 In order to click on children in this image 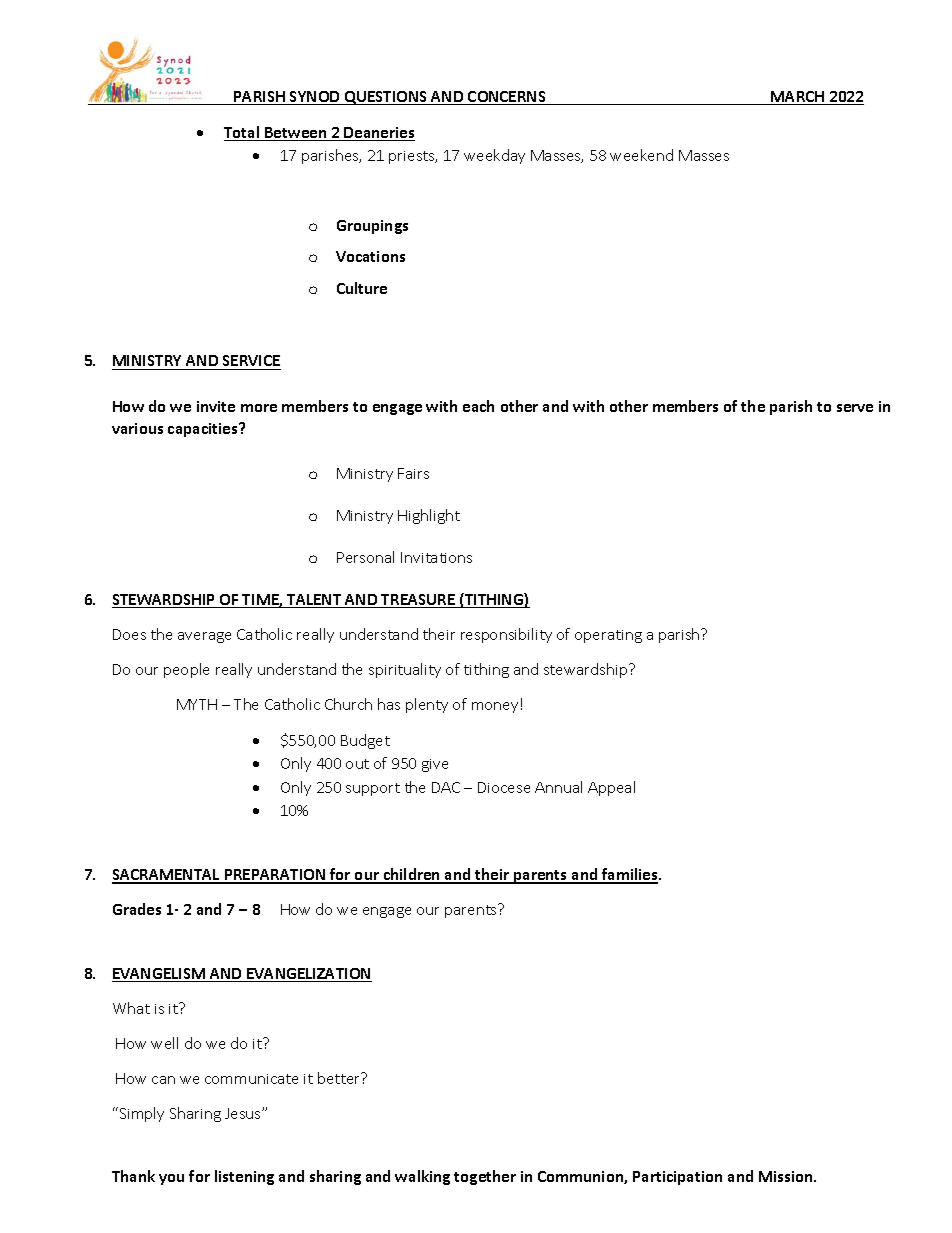, I will do `click(411, 875)`.
